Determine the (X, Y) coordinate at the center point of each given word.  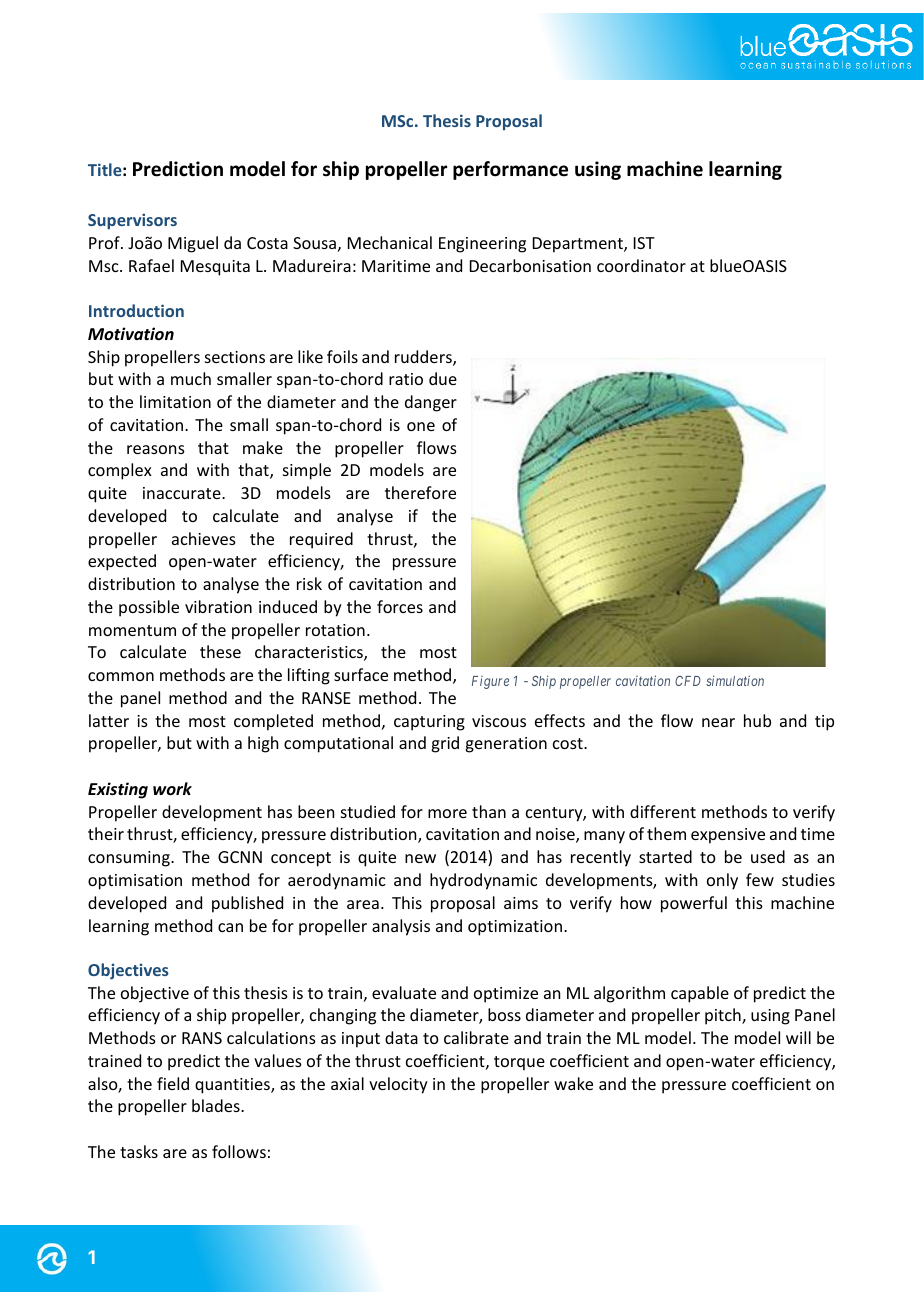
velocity (398, 1085)
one (421, 426)
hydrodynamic (483, 881)
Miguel (193, 244)
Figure (490, 682)
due (443, 378)
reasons (156, 449)
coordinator (641, 265)
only (722, 881)
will (798, 1037)
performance (510, 170)
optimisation (135, 882)
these (220, 651)
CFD (688, 681)
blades (217, 1105)
